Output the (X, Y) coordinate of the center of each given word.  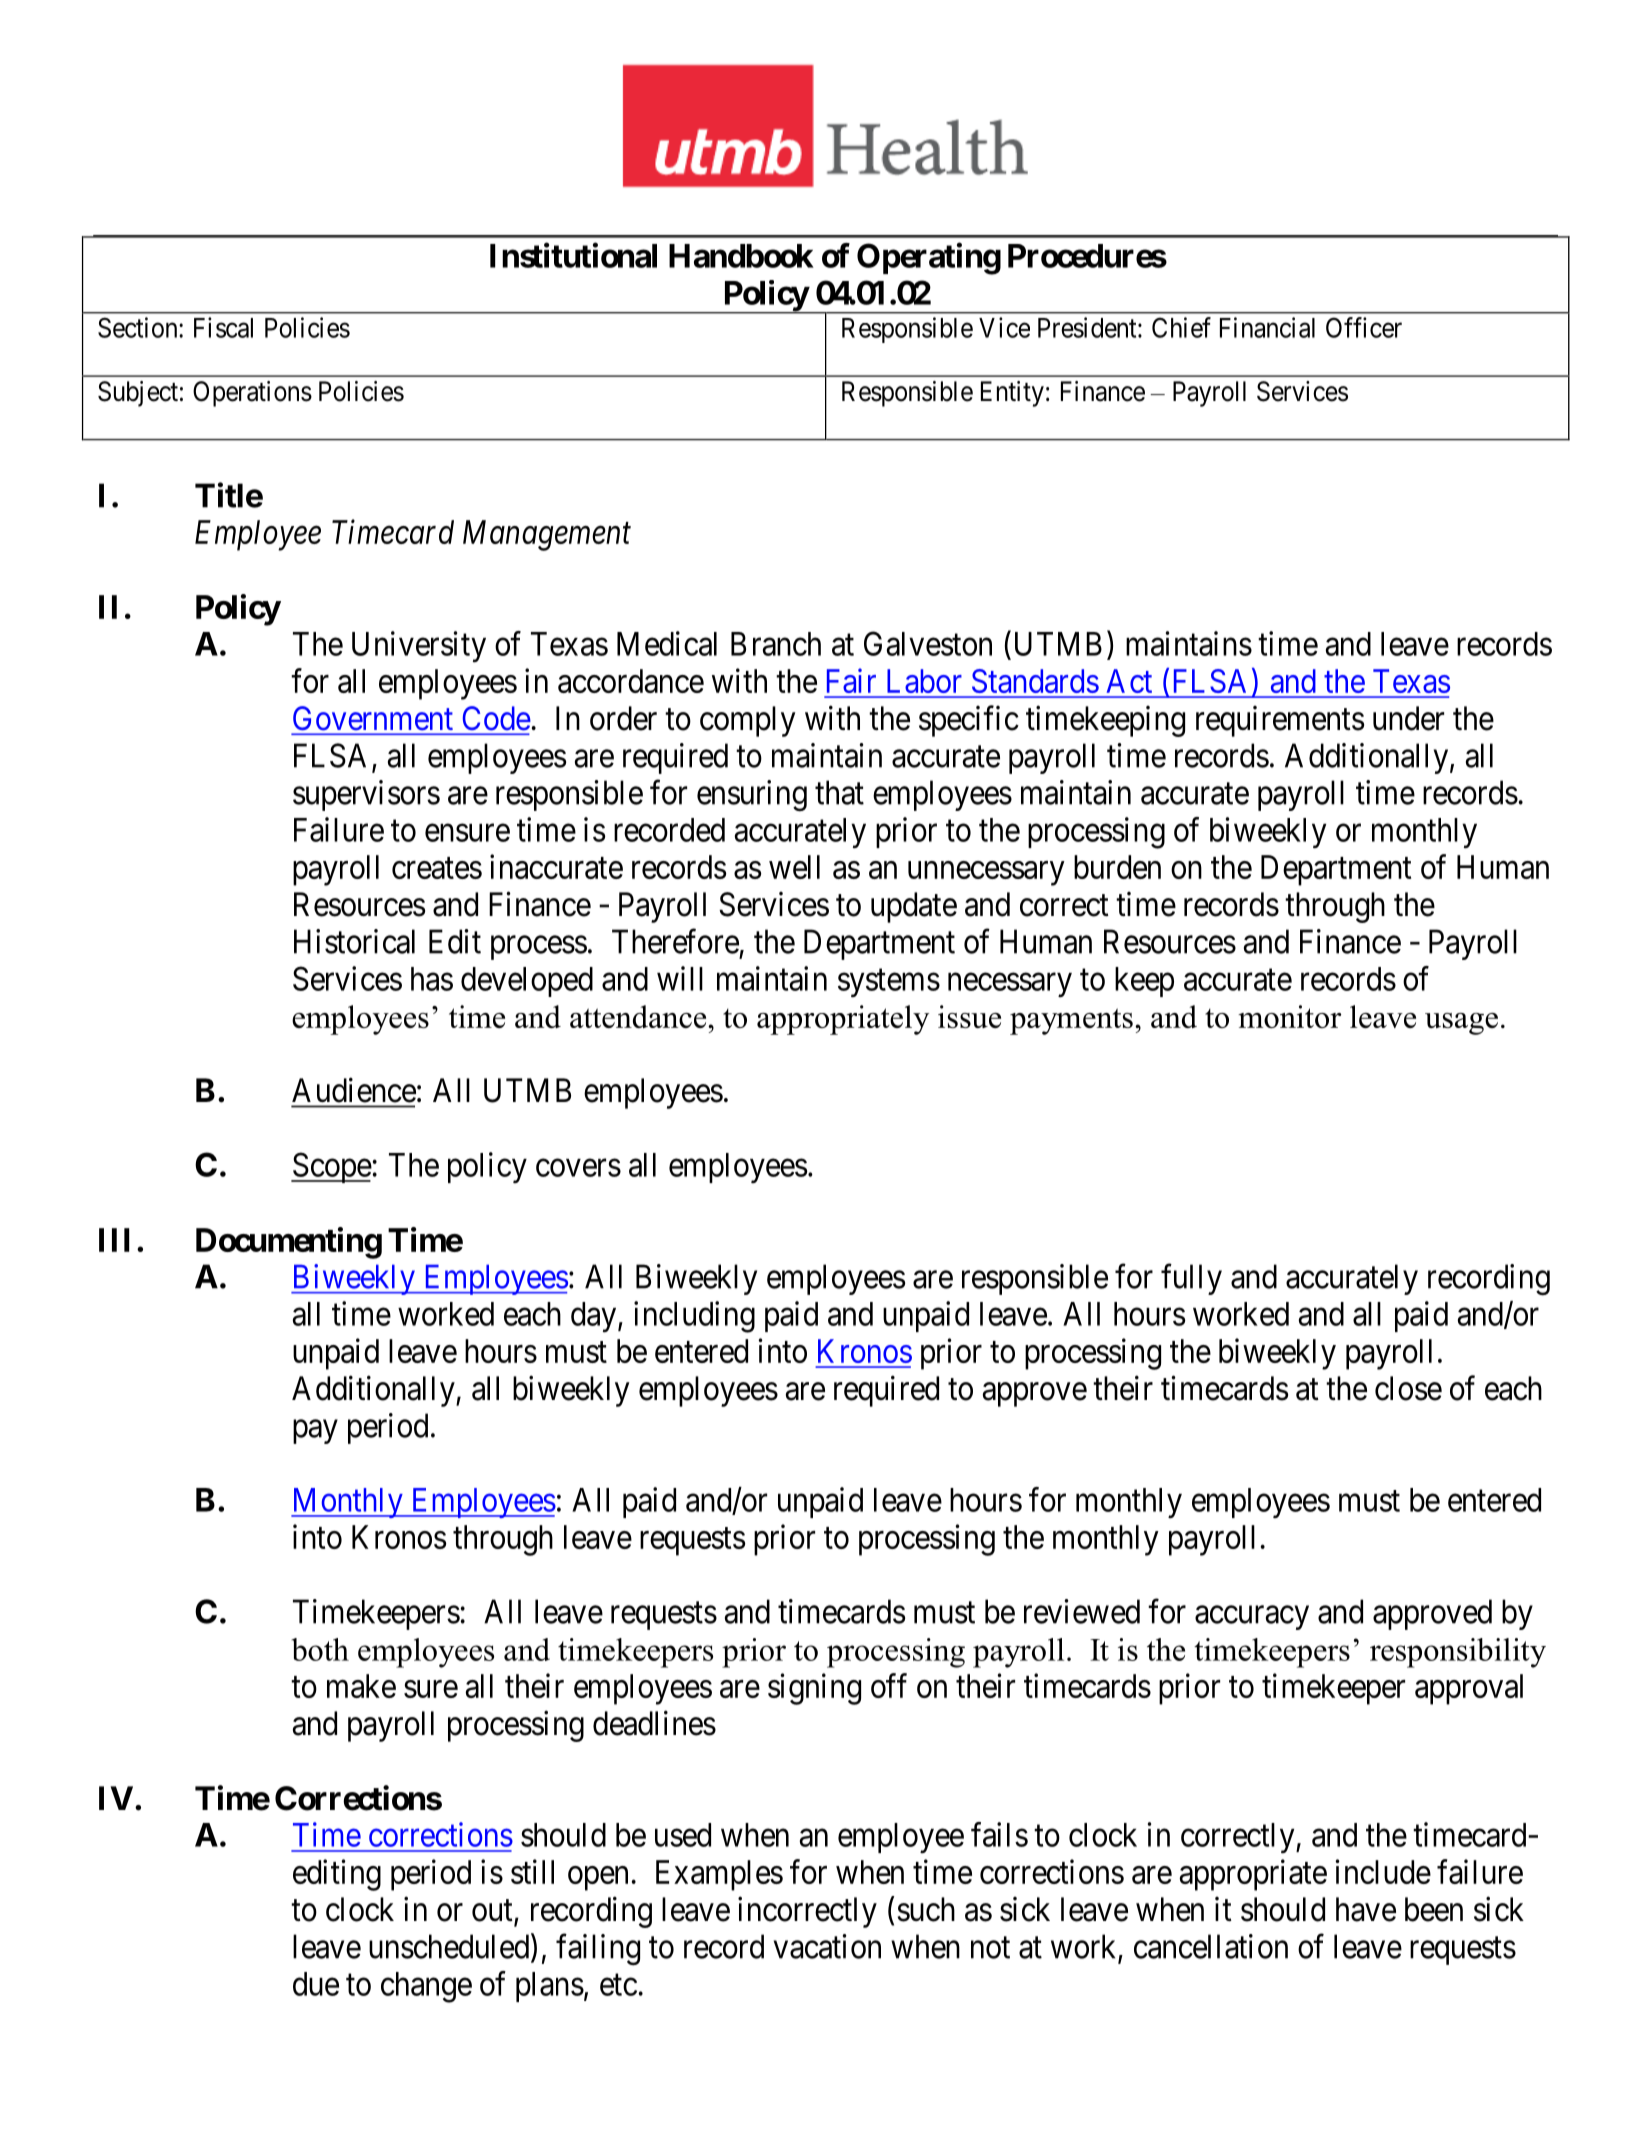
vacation (827, 1946)
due (316, 1984)
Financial (1267, 327)
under (1408, 718)
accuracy (1252, 1618)
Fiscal (223, 327)
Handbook (741, 256)
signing (814, 1689)
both (320, 1649)
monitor (1289, 1016)
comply (748, 721)
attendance (639, 1016)
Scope (331, 1167)
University (419, 647)
